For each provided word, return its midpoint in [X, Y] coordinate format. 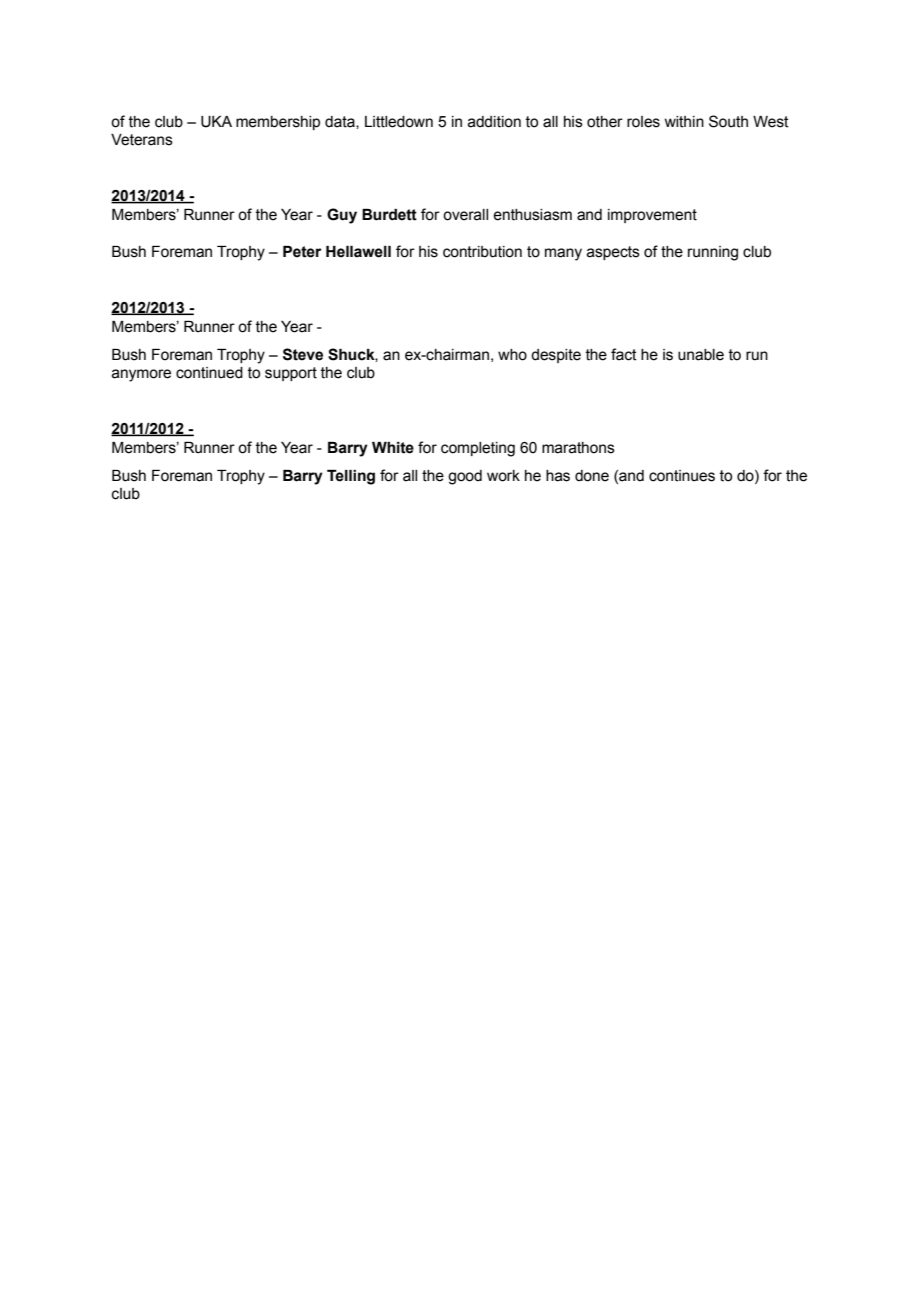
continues [682, 476]
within [684, 122]
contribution [482, 252]
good [465, 477]
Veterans [142, 140]
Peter [302, 252]
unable [701, 355]
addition [494, 122]
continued [209, 373]
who [512, 355]
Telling [351, 477]
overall [465, 215]
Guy [342, 216]
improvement [652, 216]
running [713, 253]
